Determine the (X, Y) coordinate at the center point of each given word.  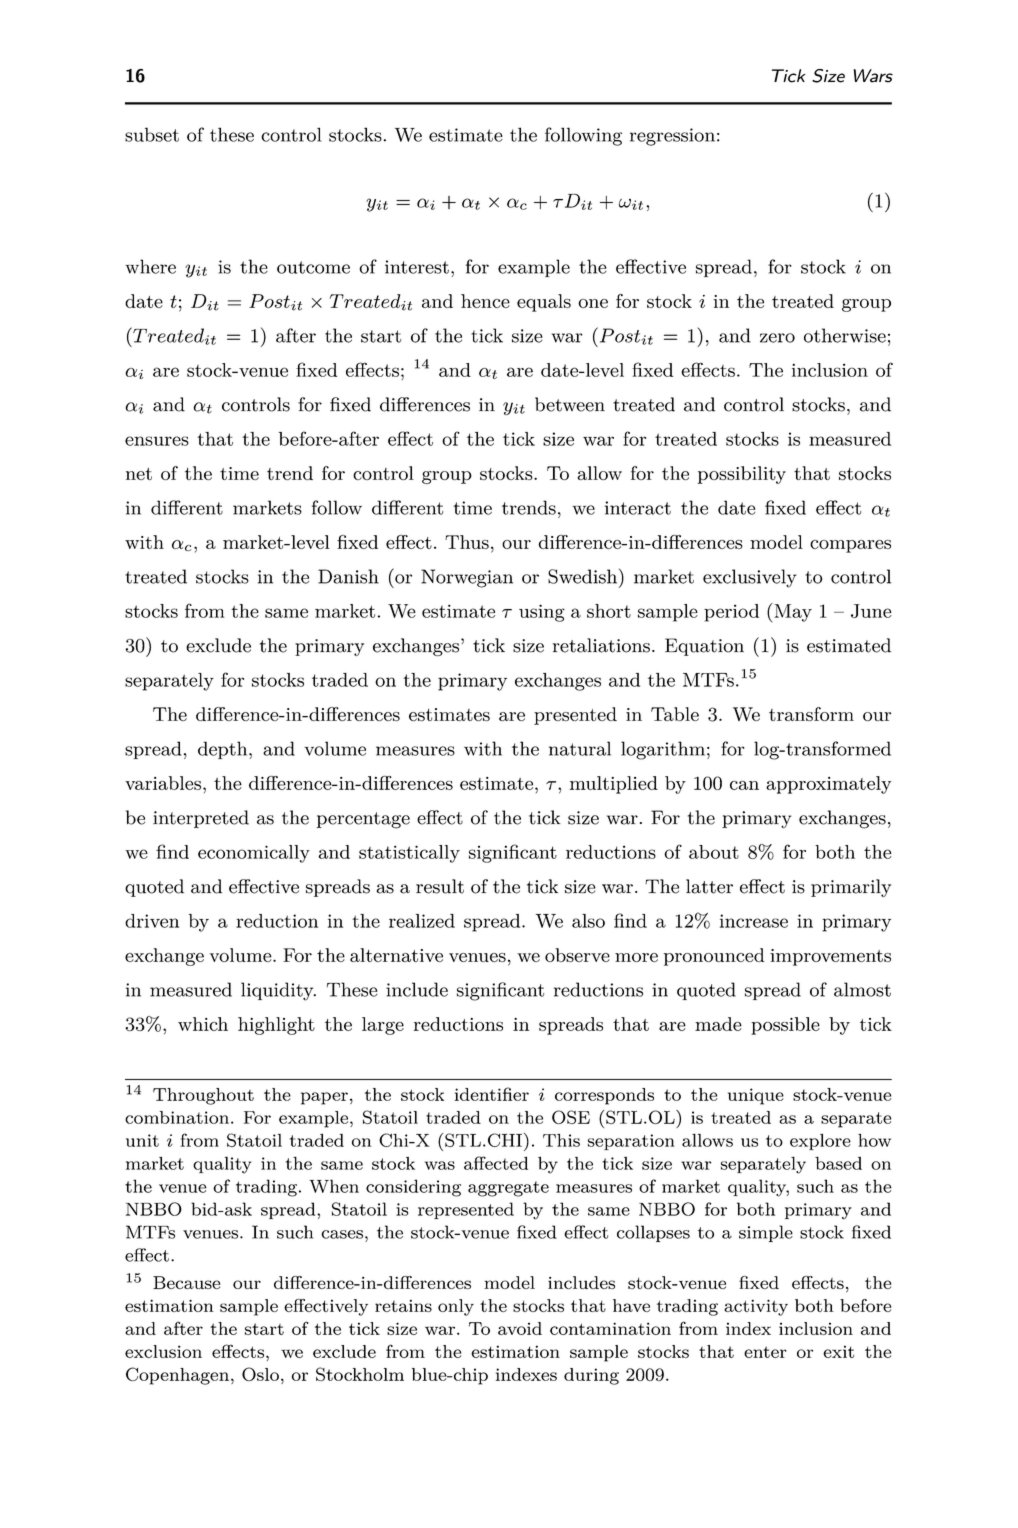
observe (577, 955)
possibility (742, 475)
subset (152, 134)
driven (152, 921)
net (139, 474)
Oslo (260, 1374)
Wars (873, 76)
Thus (467, 542)
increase (754, 921)
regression (672, 137)
